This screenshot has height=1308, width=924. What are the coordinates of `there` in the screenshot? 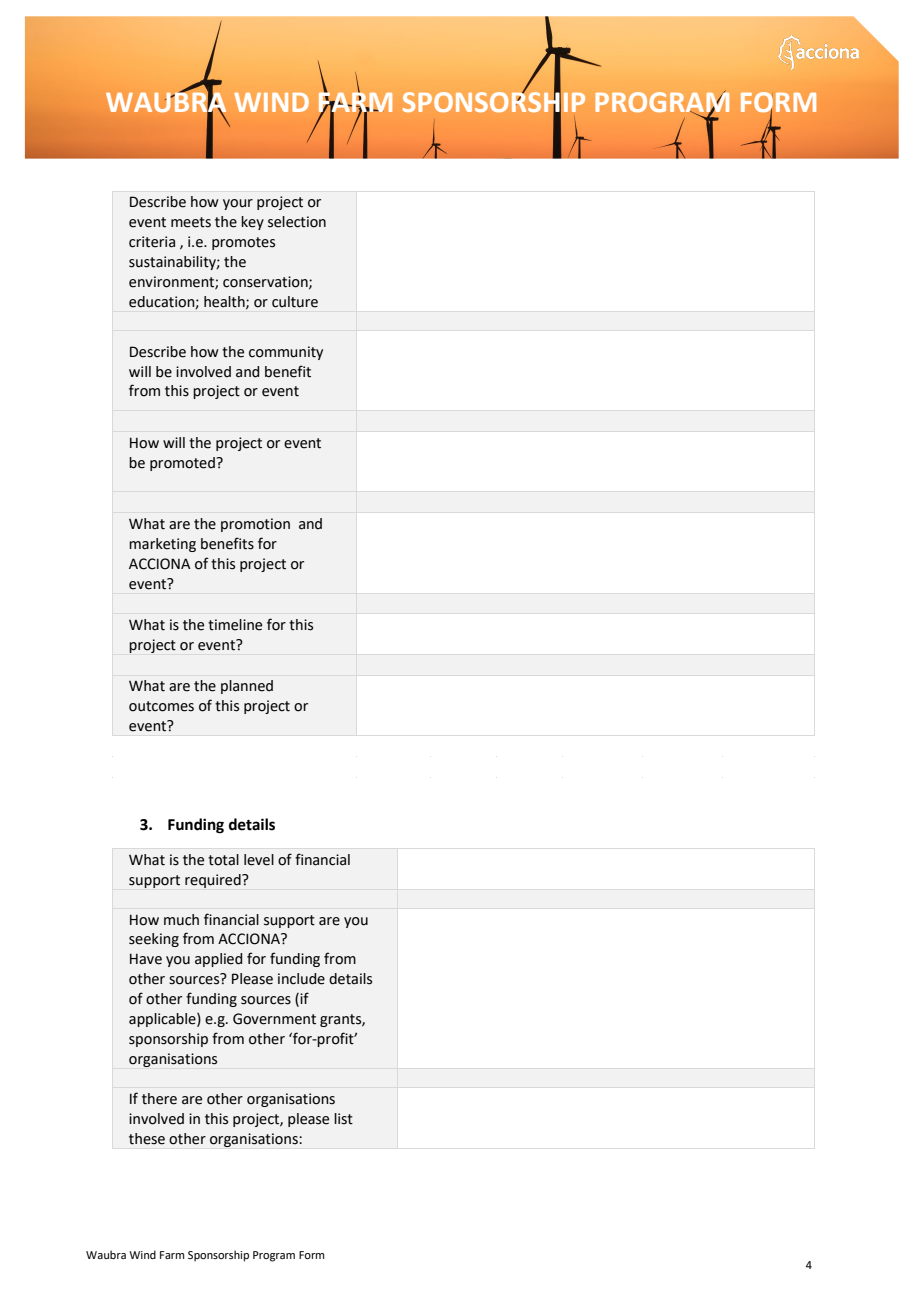 It's located at (159, 1099).
